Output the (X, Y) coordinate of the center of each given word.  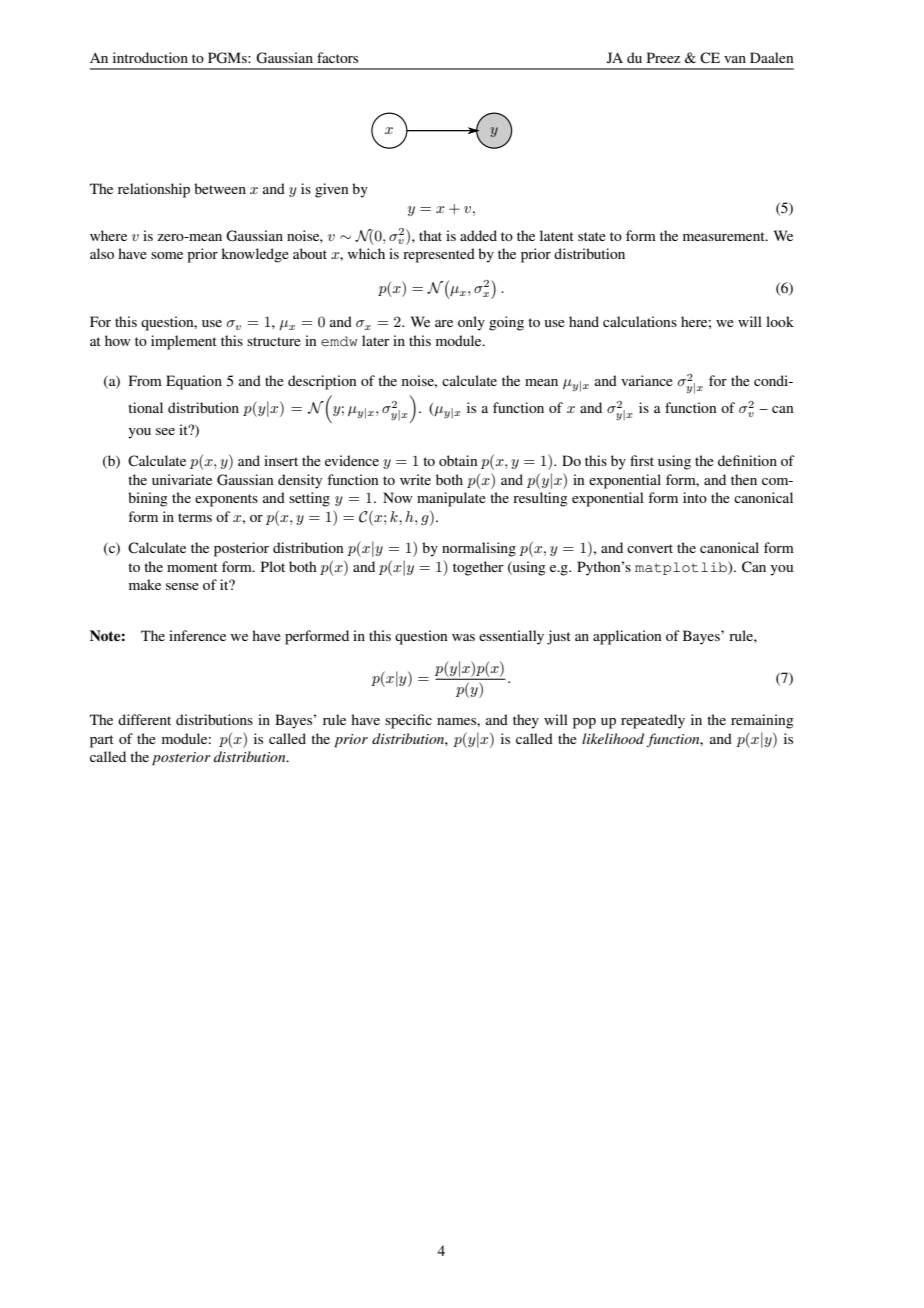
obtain (458, 460)
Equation (194, 382)
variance (647, 380)
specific (408, 721)
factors (337, 57)
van (735, 59)
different (144, 719)
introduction (150, 57)
